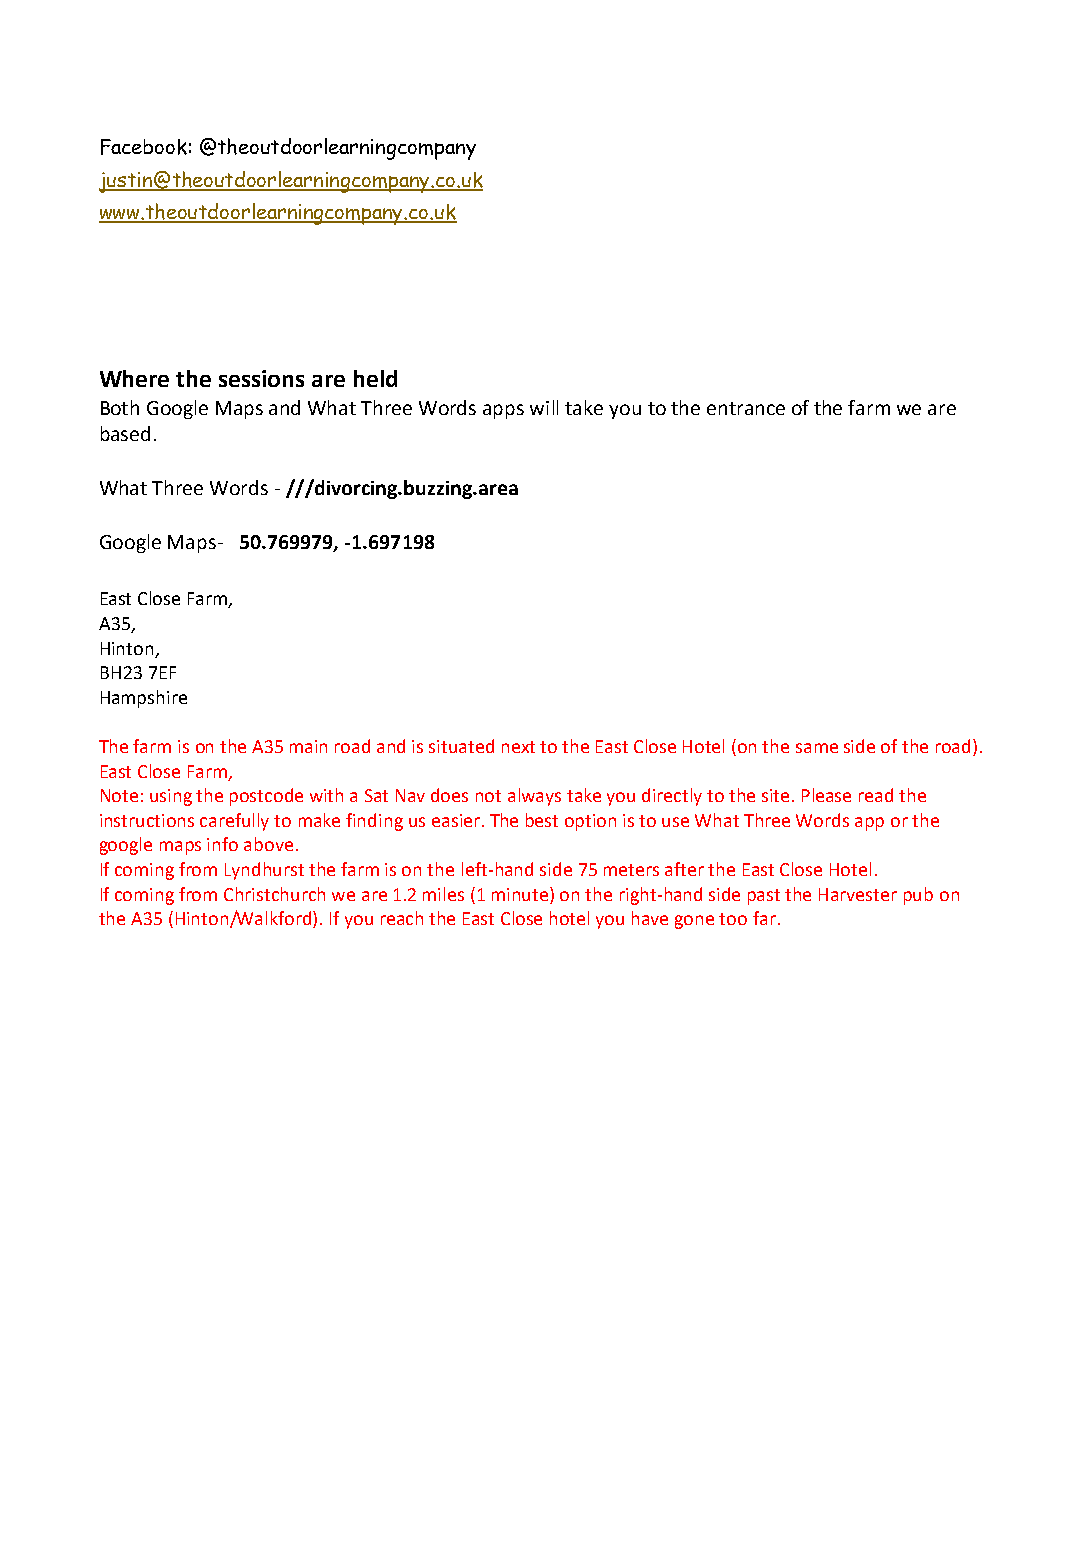 This screenshot has height=1543, width=1091. Describe the element at coordinates (826, 795) in the screenshot. I see `Please` at that location.
